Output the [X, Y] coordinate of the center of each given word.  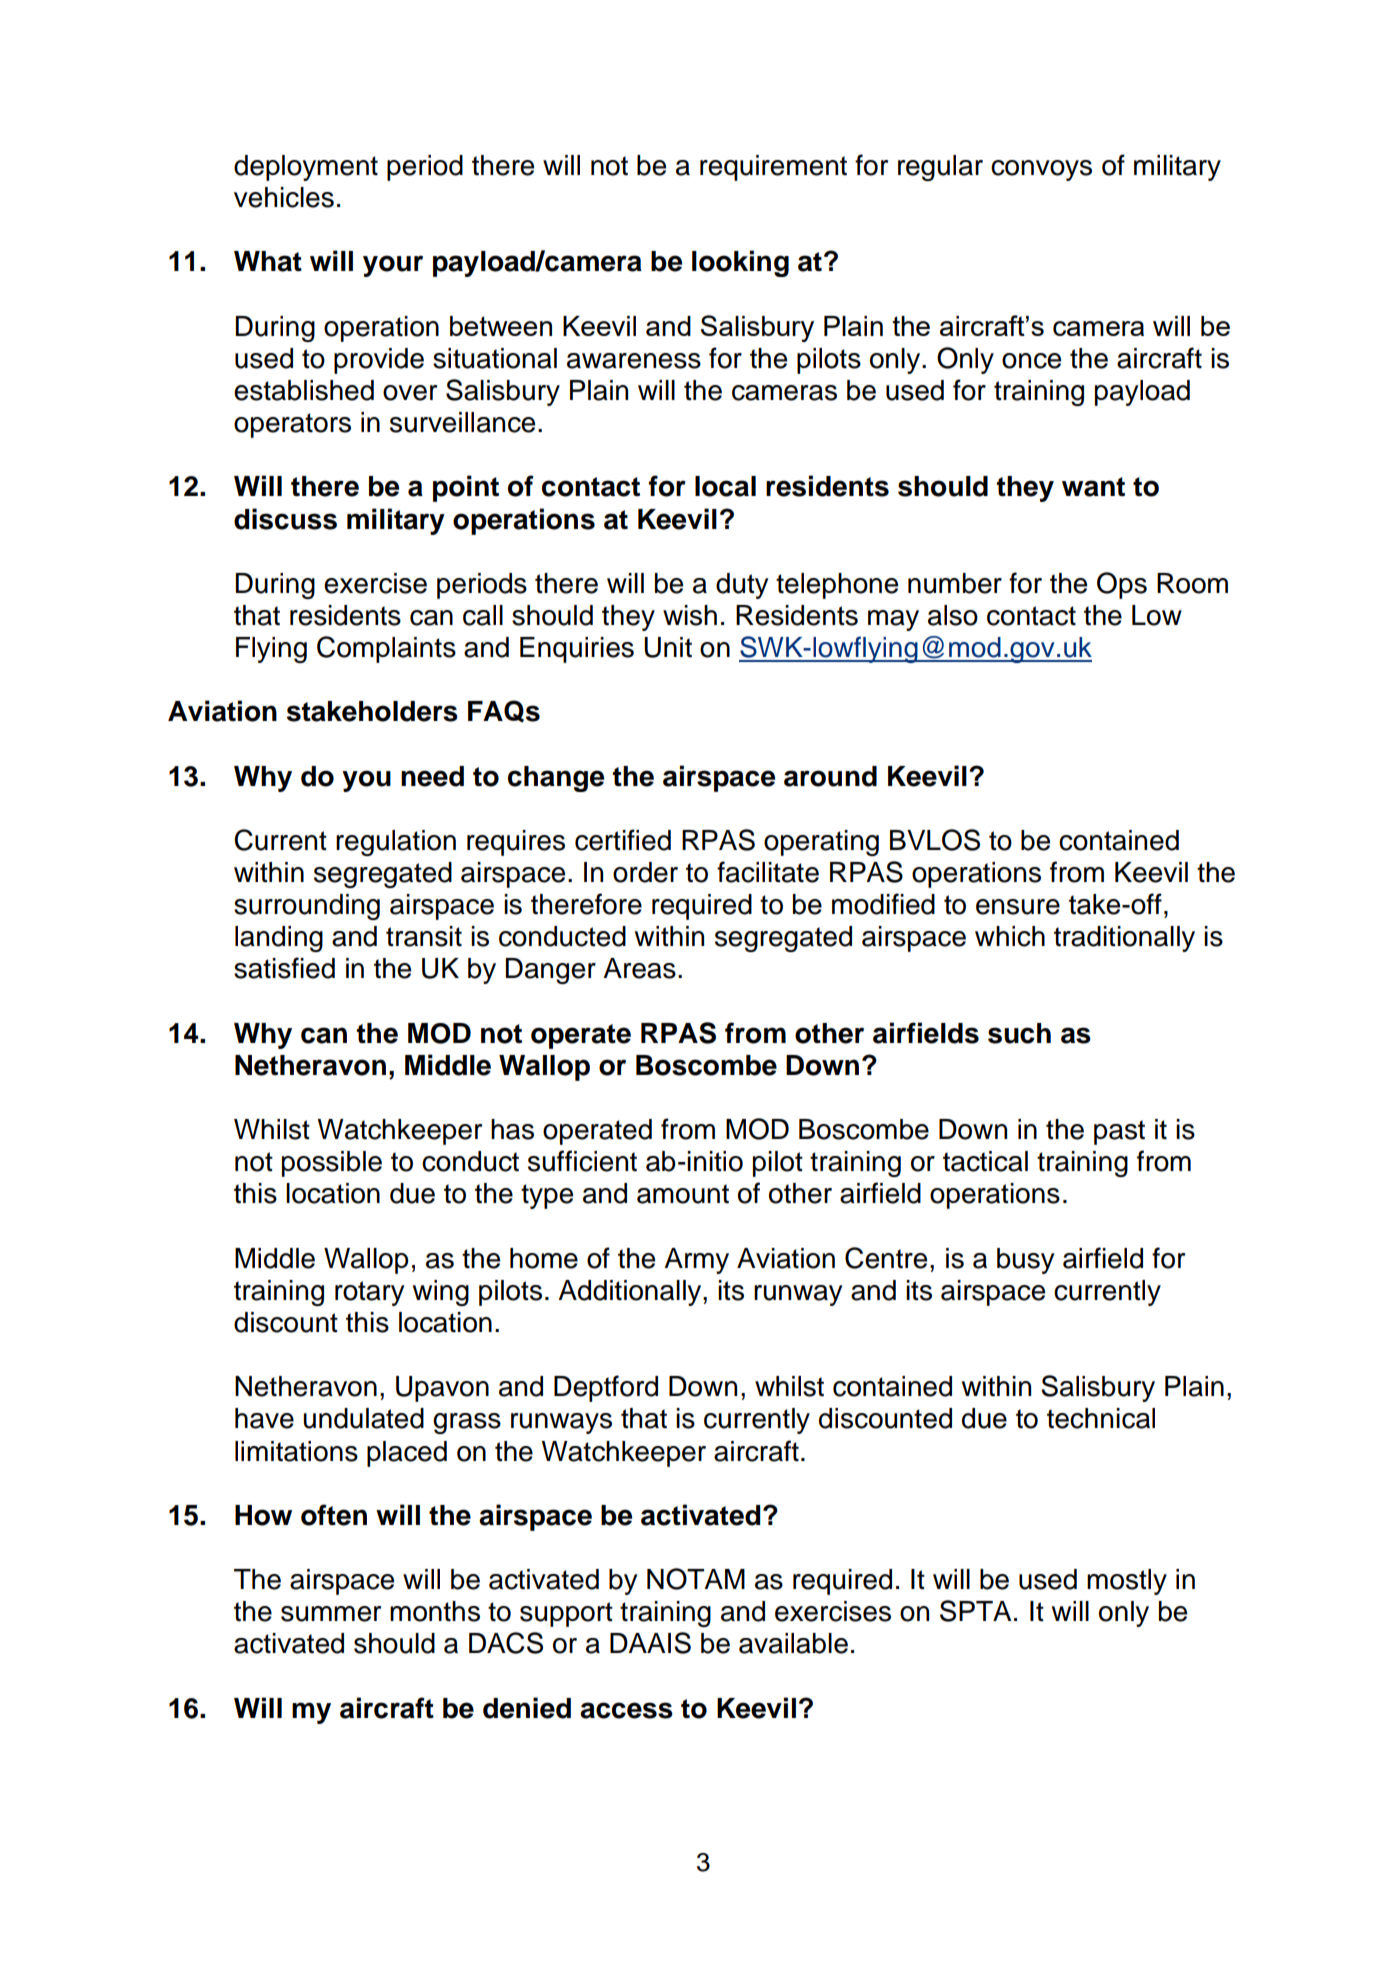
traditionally [1124, 939]
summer [331, 1614]
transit [424, 936]
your [393, 266]
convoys [1041, 170]
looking [740, 263]
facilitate [768, 872]
